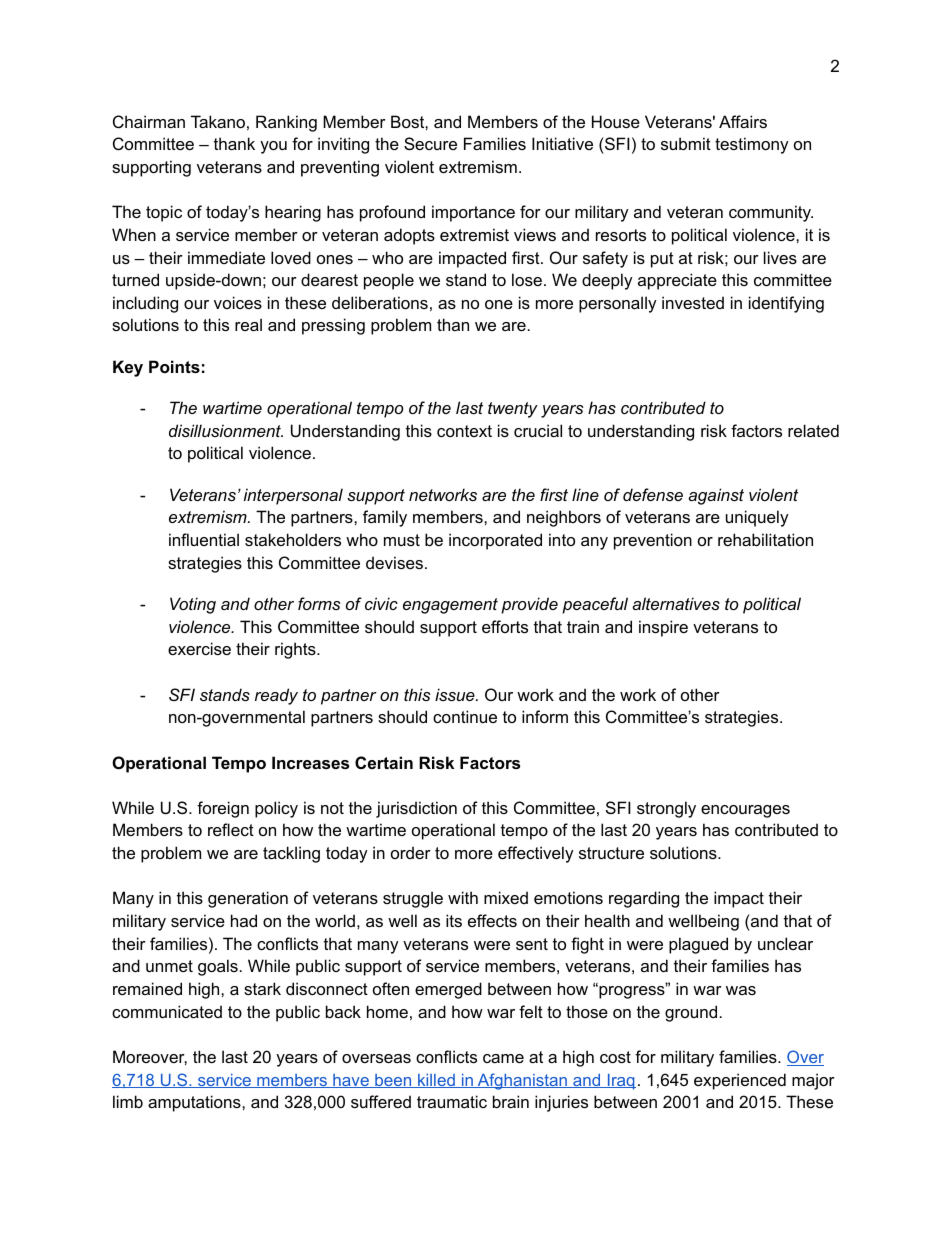 The height and width of the screenshot is (1233, 952). Describe the element at coordinates (436, 1081) in the screenshot. I see `killed` at that location.
